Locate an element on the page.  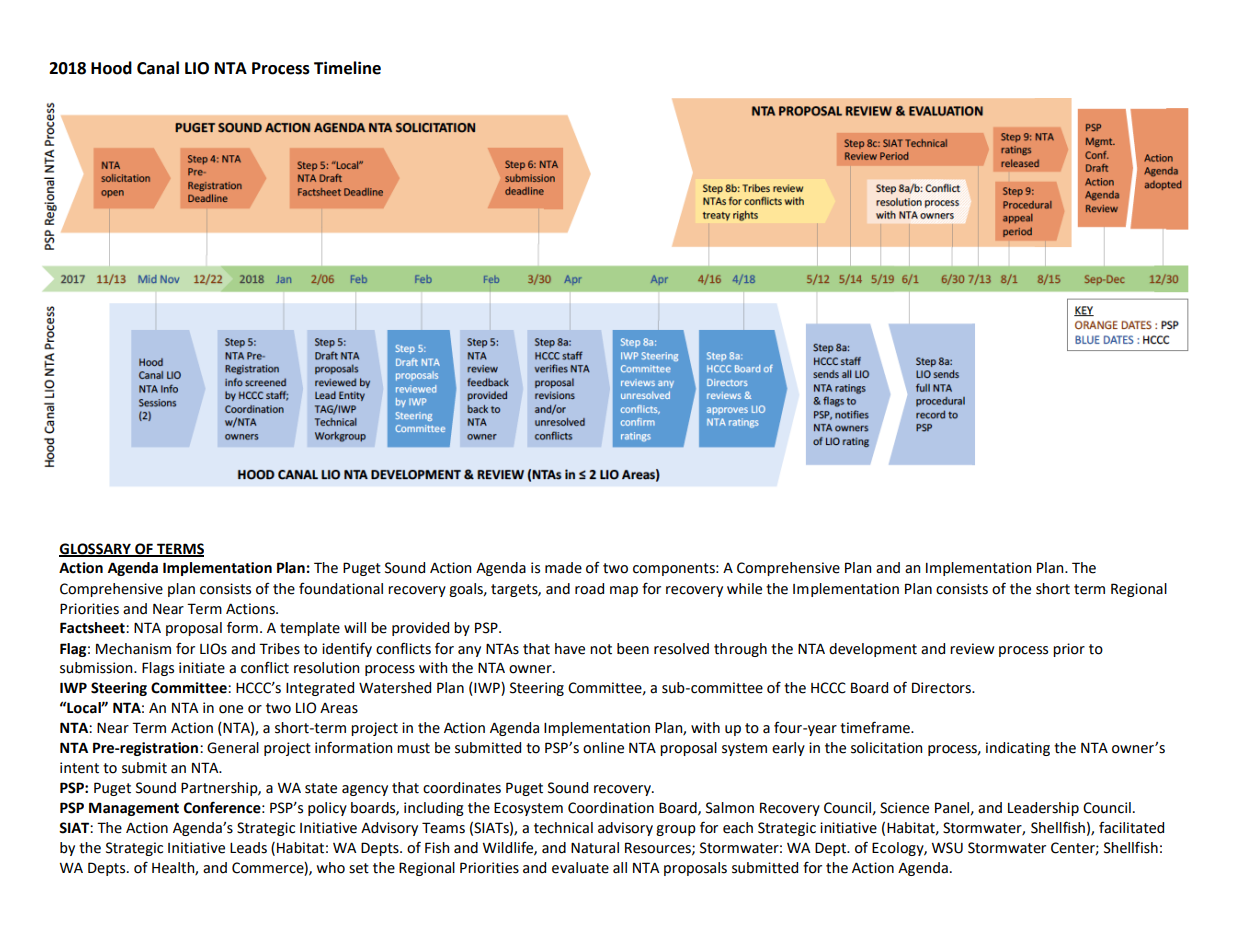
Timeline is located at coordinates (347, 68).
